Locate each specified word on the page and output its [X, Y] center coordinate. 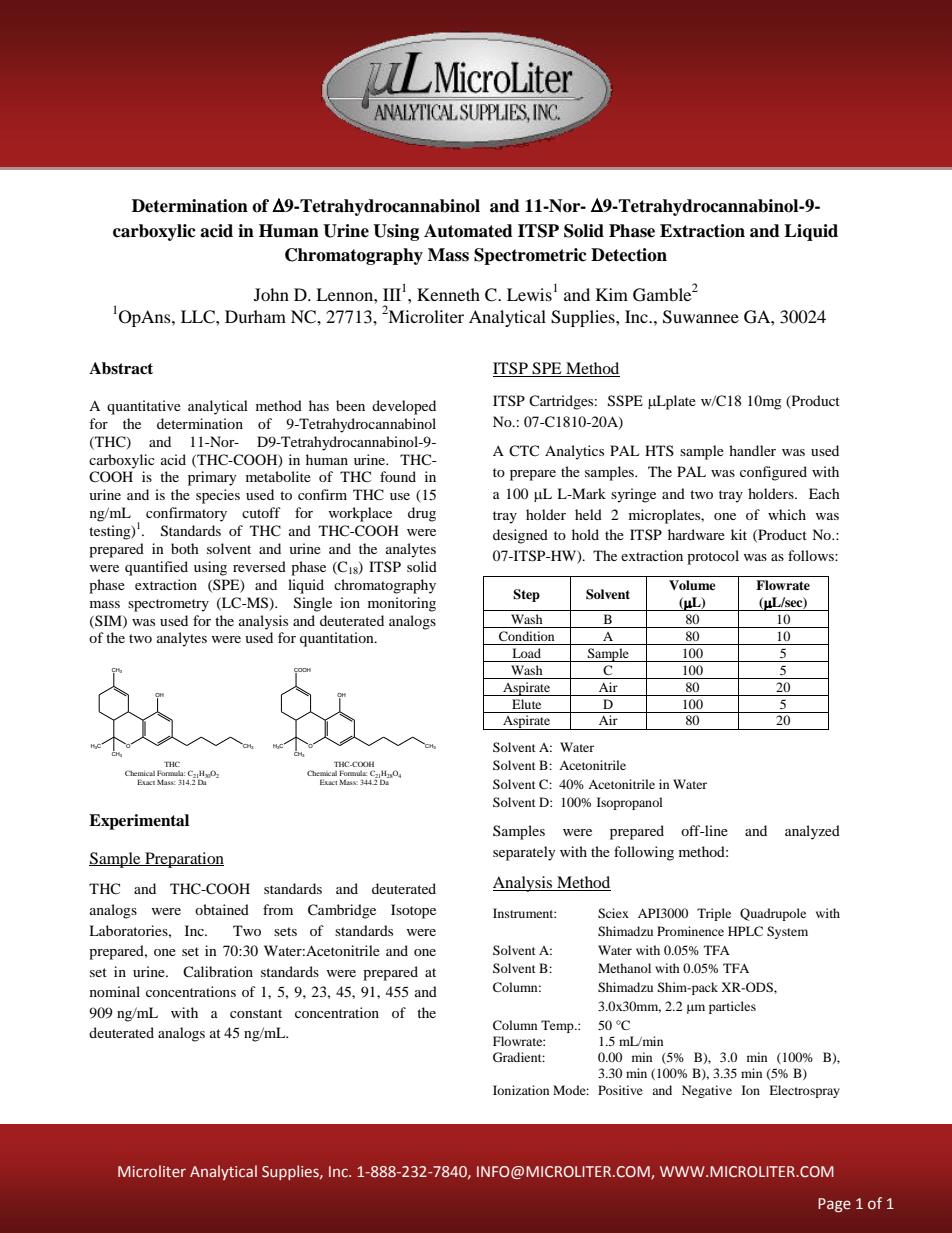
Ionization [521, 1090]
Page [834, 1205]
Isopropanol [630, 803]
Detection [629, 255]
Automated [468, 231]
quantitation [338, 639]
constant [256, 1013]
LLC [199, 317]
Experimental [139, 822]
